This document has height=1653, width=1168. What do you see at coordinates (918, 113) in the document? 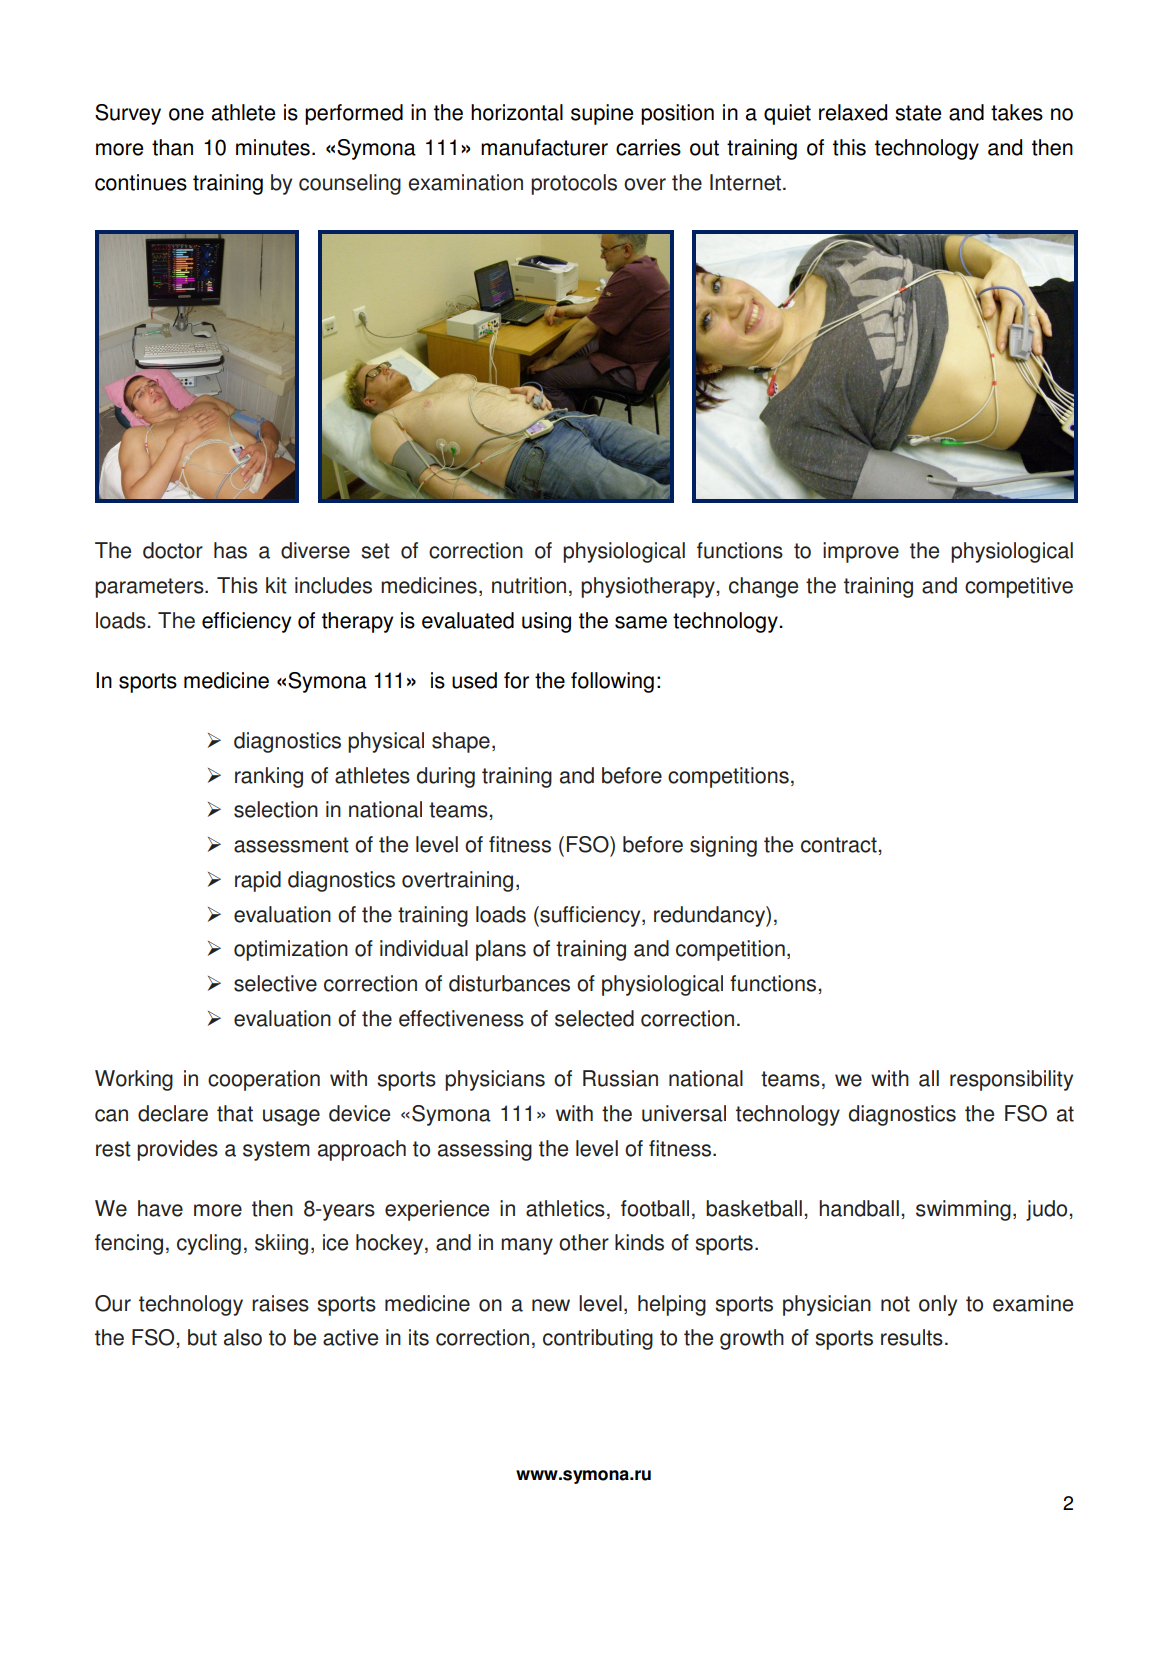
I see `state` at bounding box center [918, 113].
